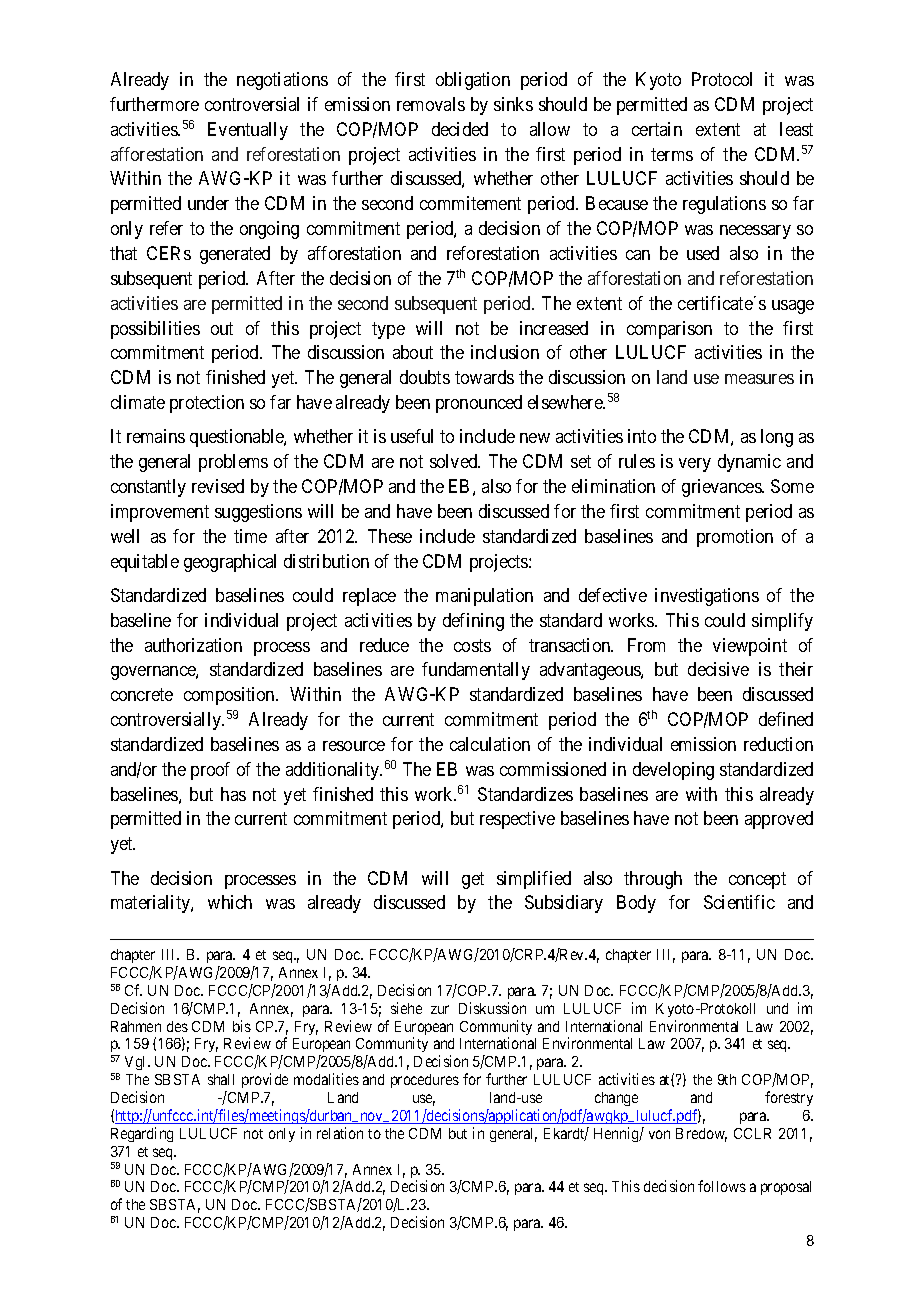 This screenshot has width=924, height=1308. Describe the element at coordinates (248, 131) in the screenshot. I see `Eventually` at that location.
